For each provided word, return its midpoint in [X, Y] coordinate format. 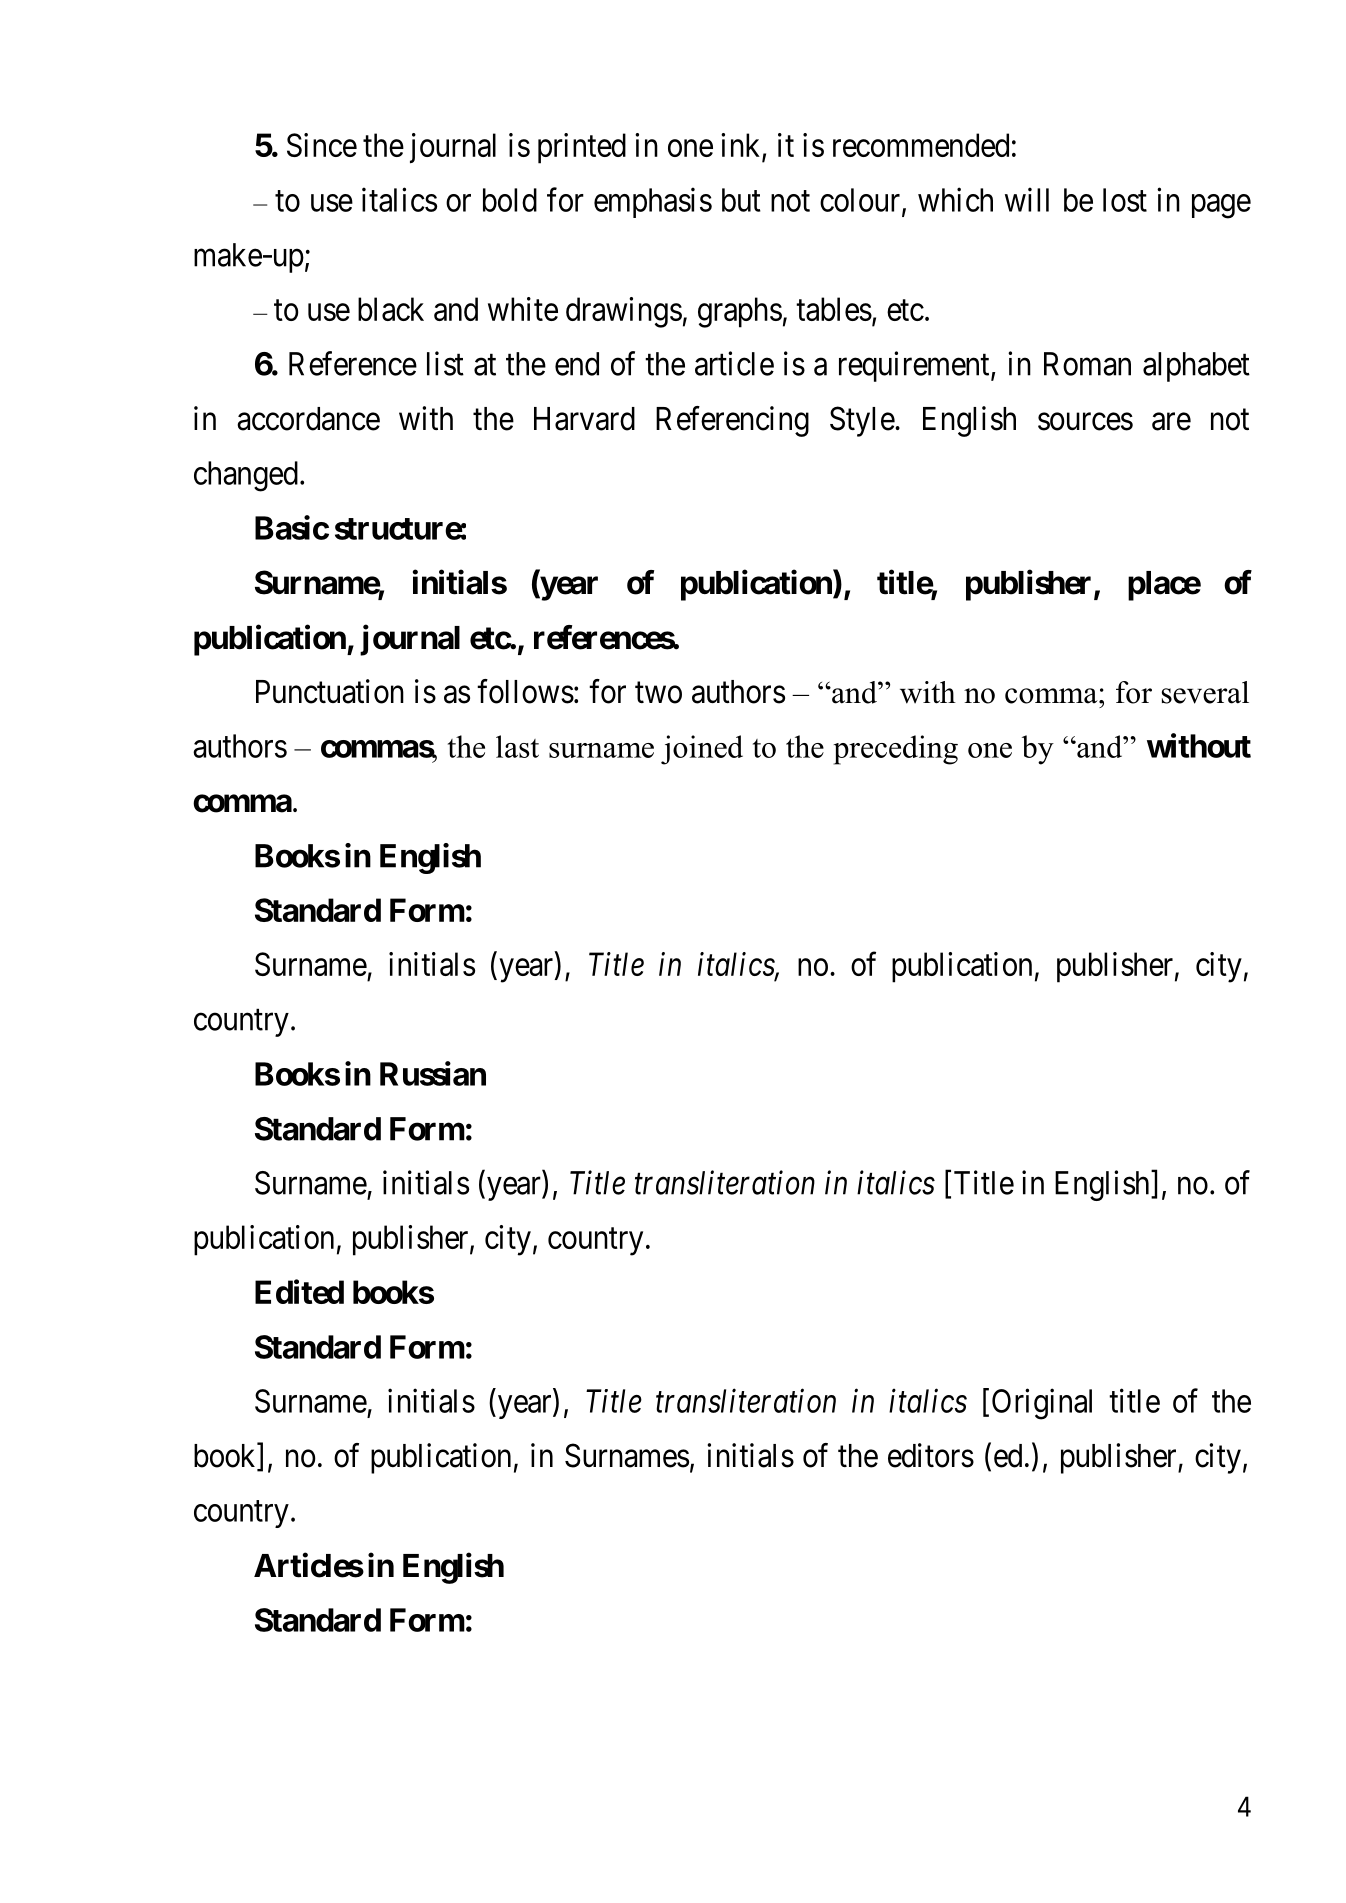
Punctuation [330, 691]
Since [322, 145]
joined [702, 750]
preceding [896, 750]
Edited [299, 1291]
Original [1042, 1404]
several [1205, 692]
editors [931, 1455]
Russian [433, 1073]
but [741, 200]
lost [1125, 200]
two [658, 693]
